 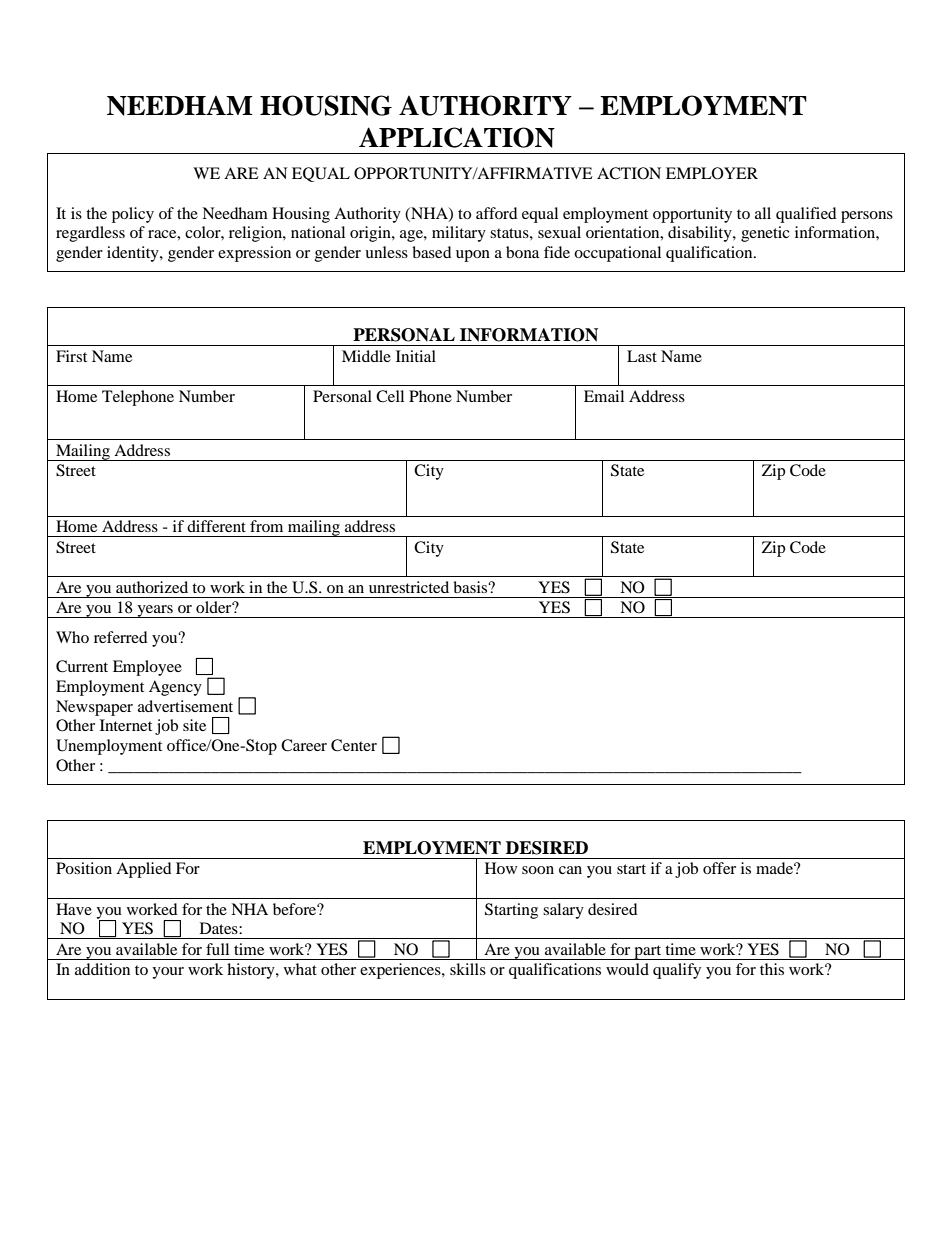 What do you see at coordinates (133, 215) in the screenshot?
I see `policy` at bounding box center [133, 215].
